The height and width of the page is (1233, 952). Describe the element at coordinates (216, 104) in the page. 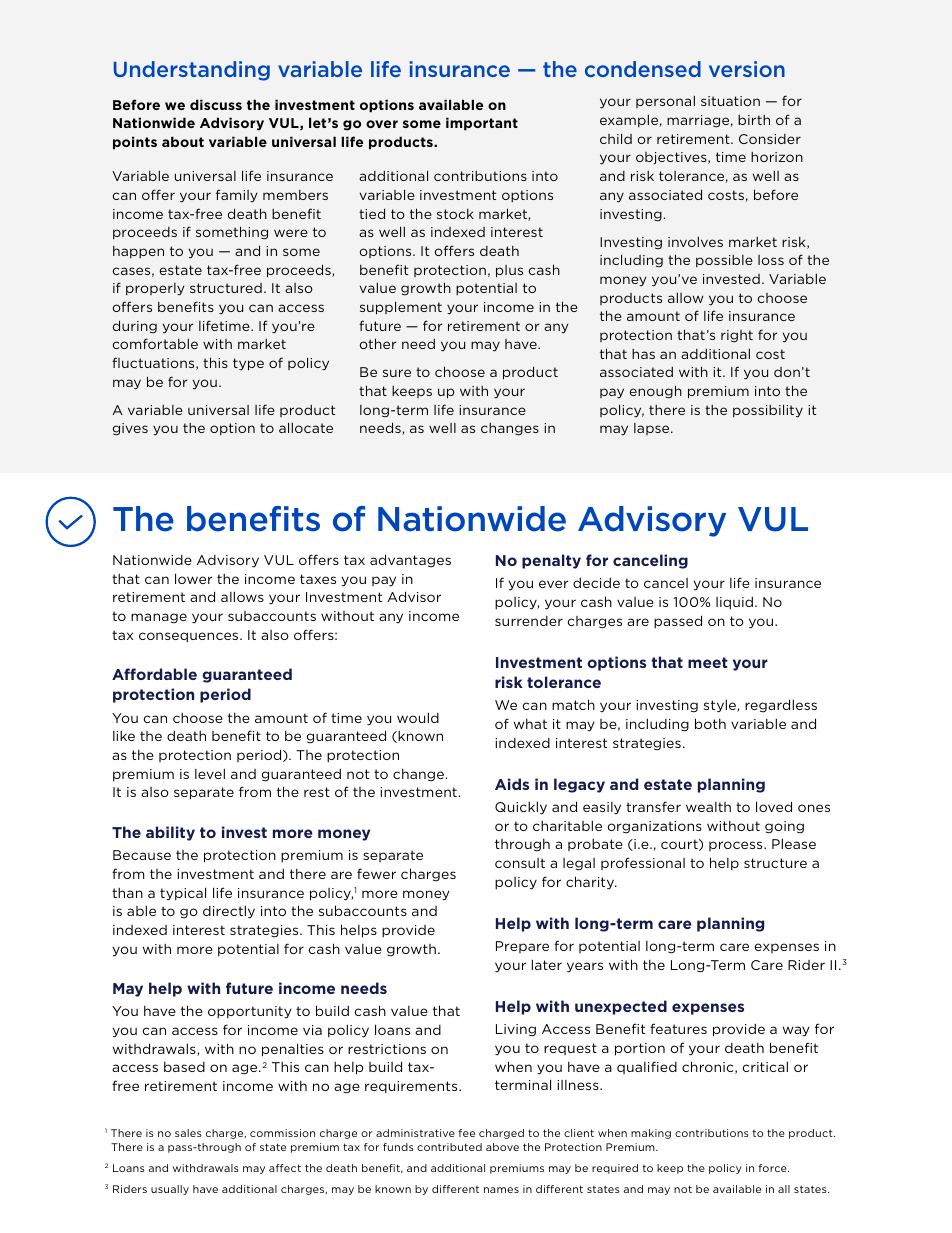

I see `discuss` at that location.
